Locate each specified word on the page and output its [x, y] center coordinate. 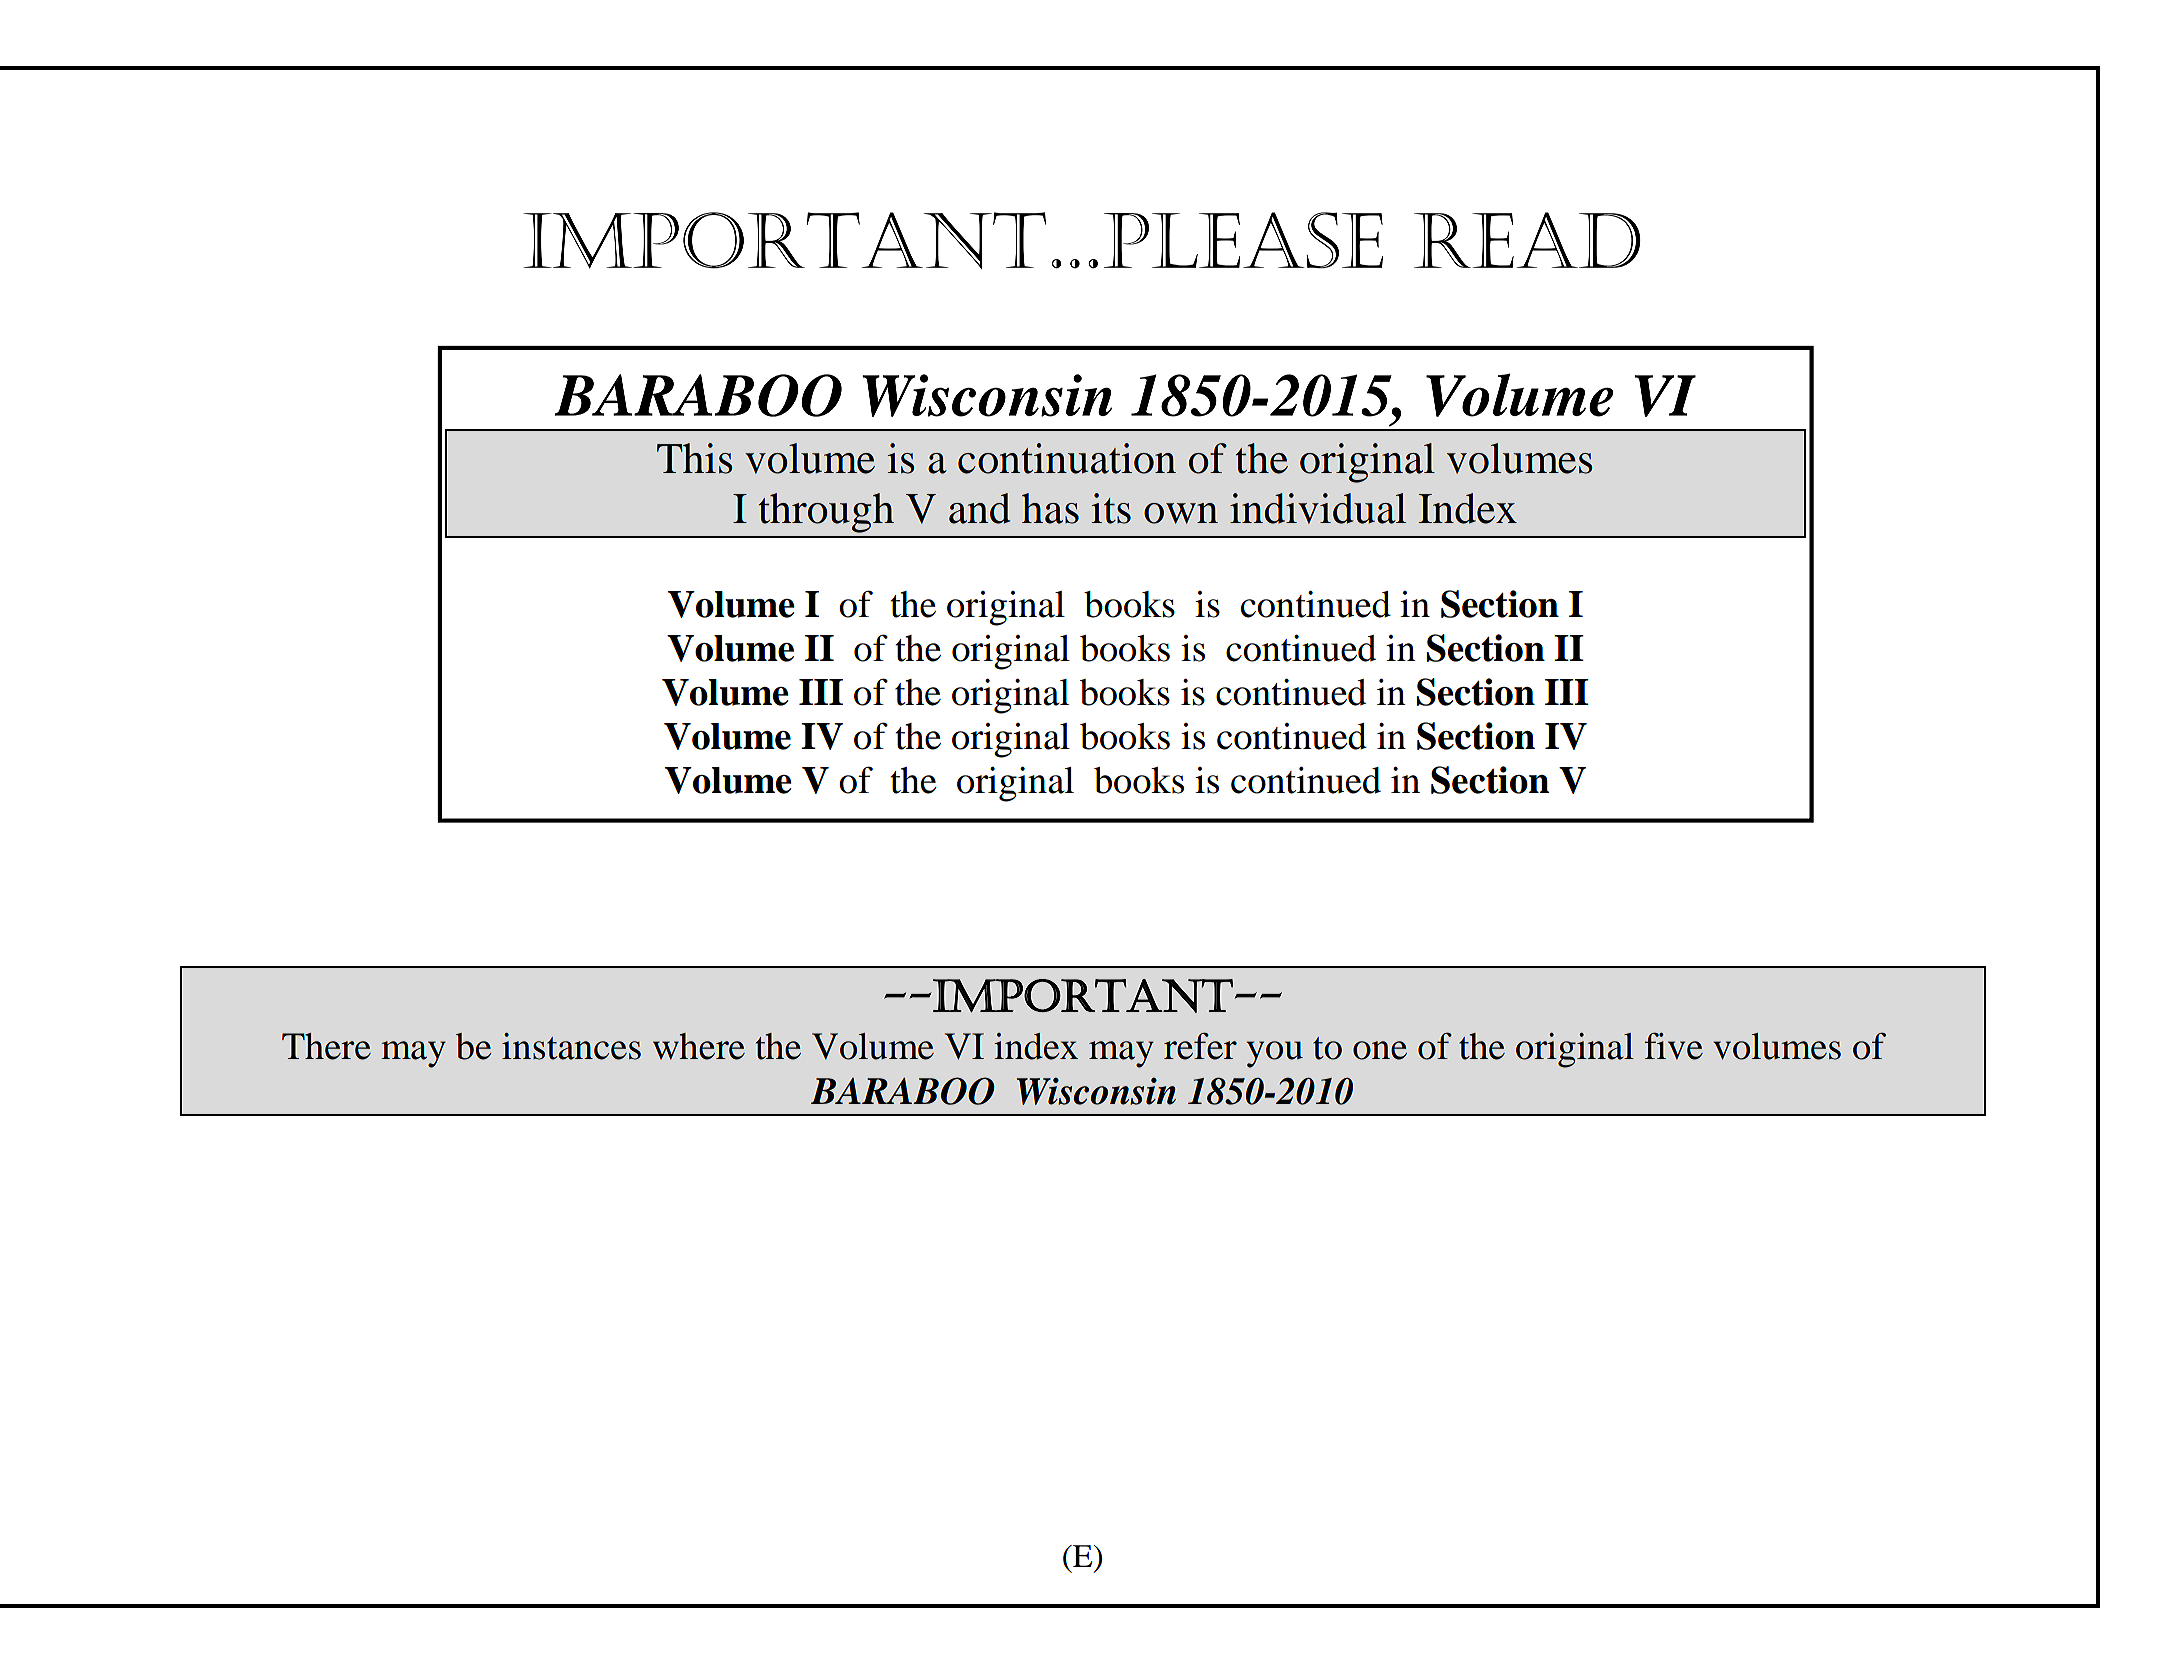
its [1111, 508]
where [699, 1046]
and [980, 508]
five [1673, 1046]
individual [1318, 508]
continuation [1067, 458]
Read [1527, 240]
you [1275, 1054]
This [695, 458]
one [1380, 1050]
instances [571, 1046]
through [826, 513]
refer [1200, 1046]
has [1050, 508]
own [1181, 513]
